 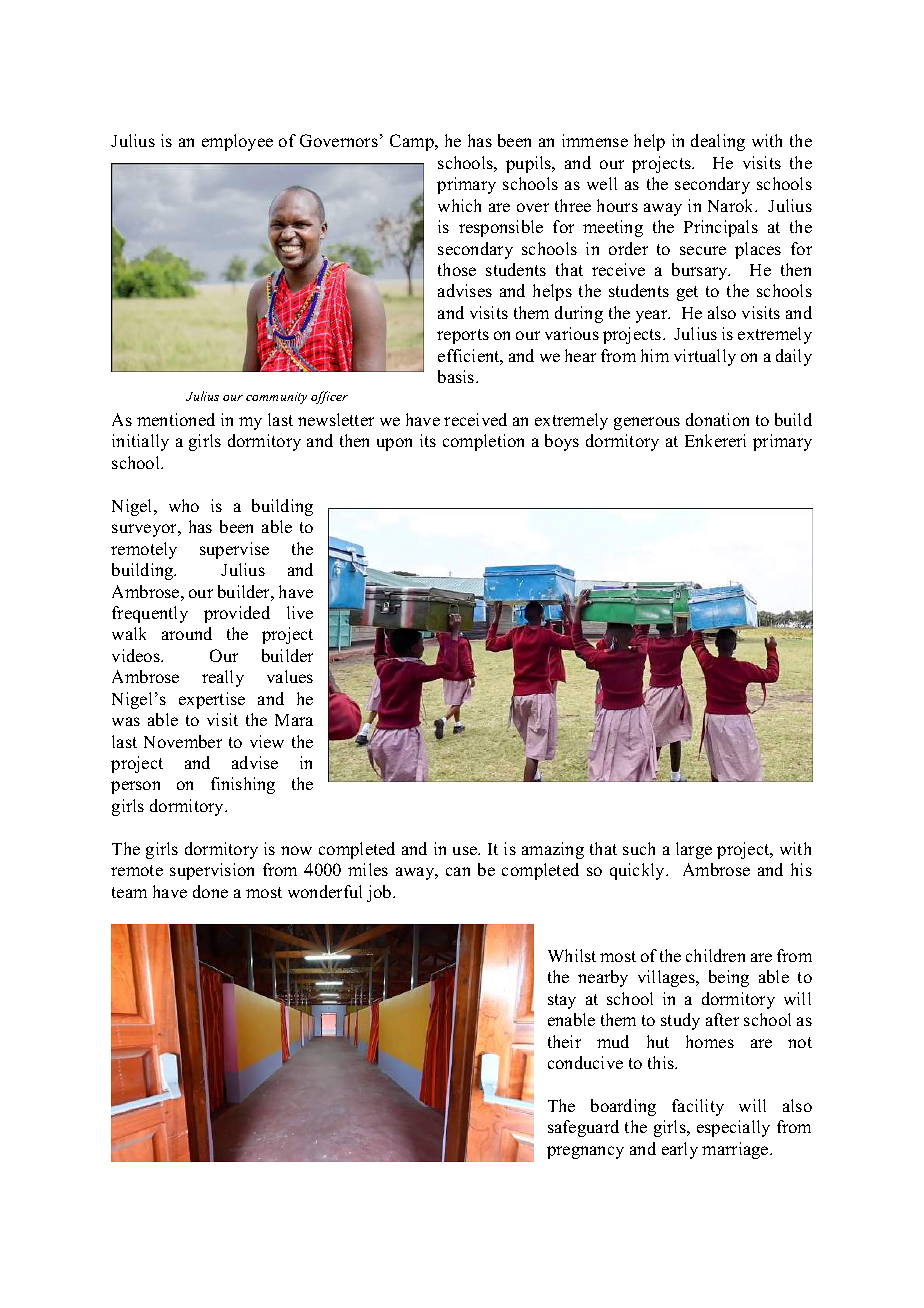 I want to click on large, so click(x=694, y=850).
